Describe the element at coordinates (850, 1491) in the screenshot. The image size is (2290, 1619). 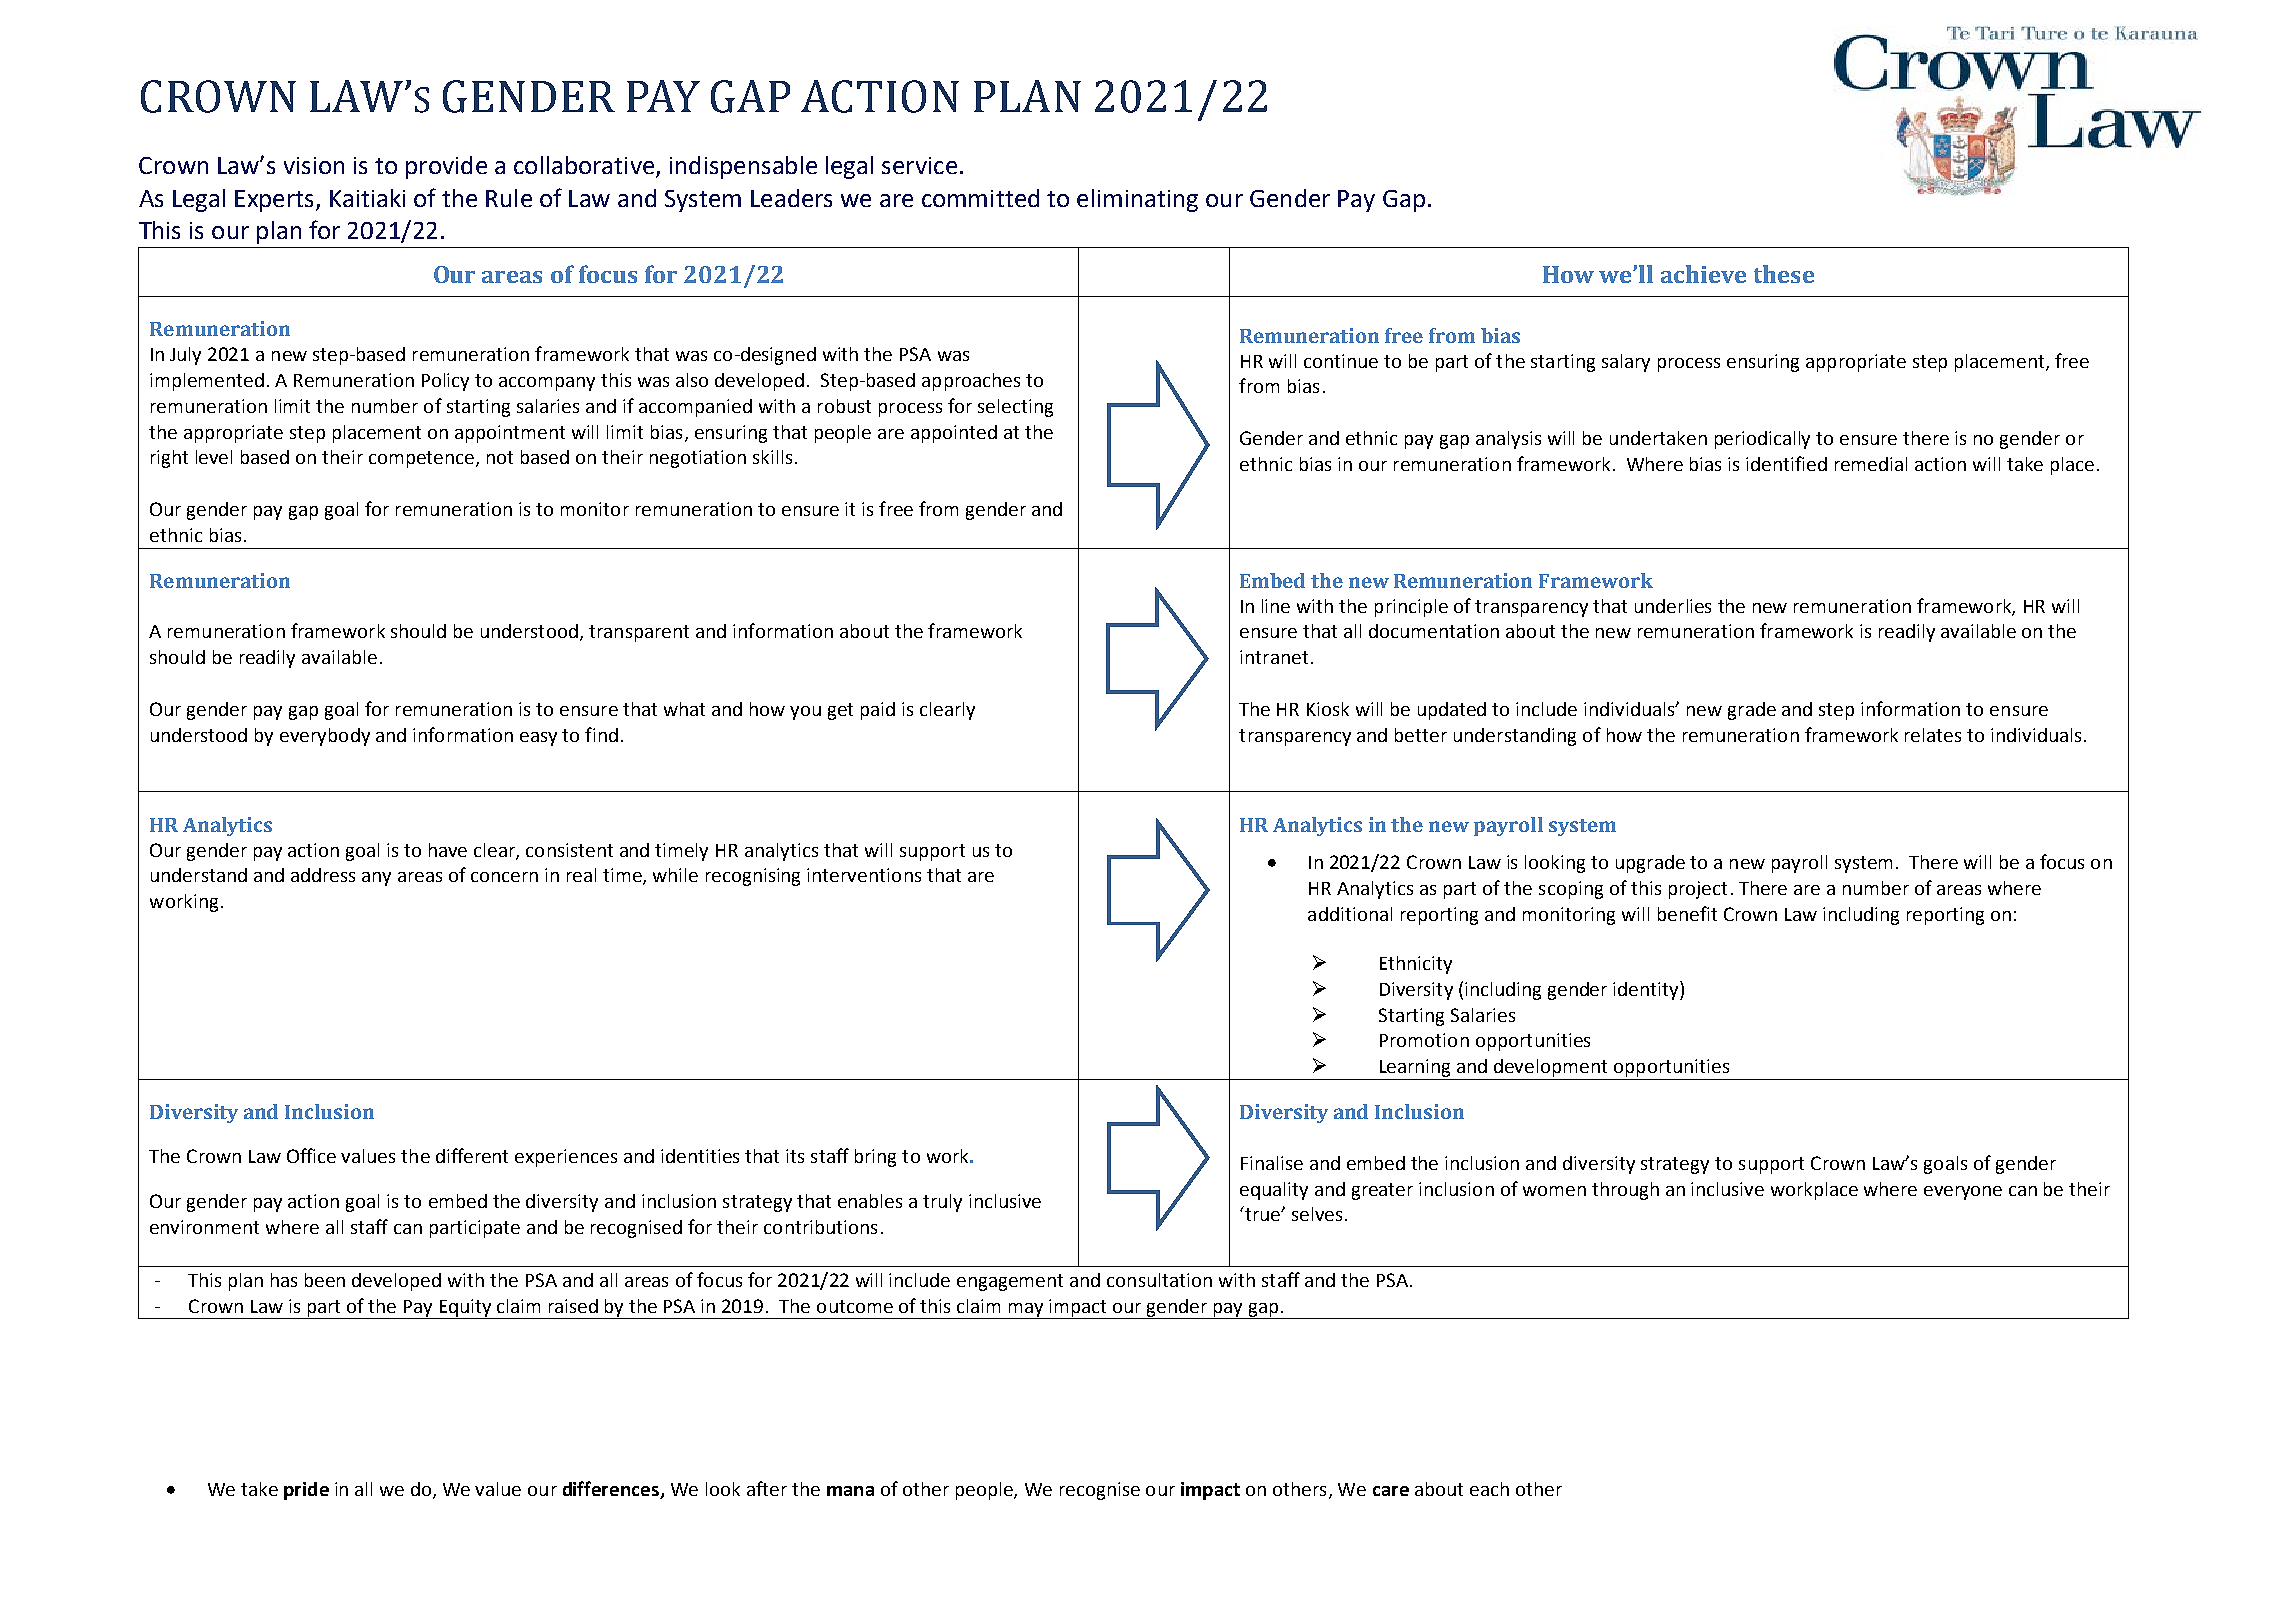
I see `mana` at that location.
